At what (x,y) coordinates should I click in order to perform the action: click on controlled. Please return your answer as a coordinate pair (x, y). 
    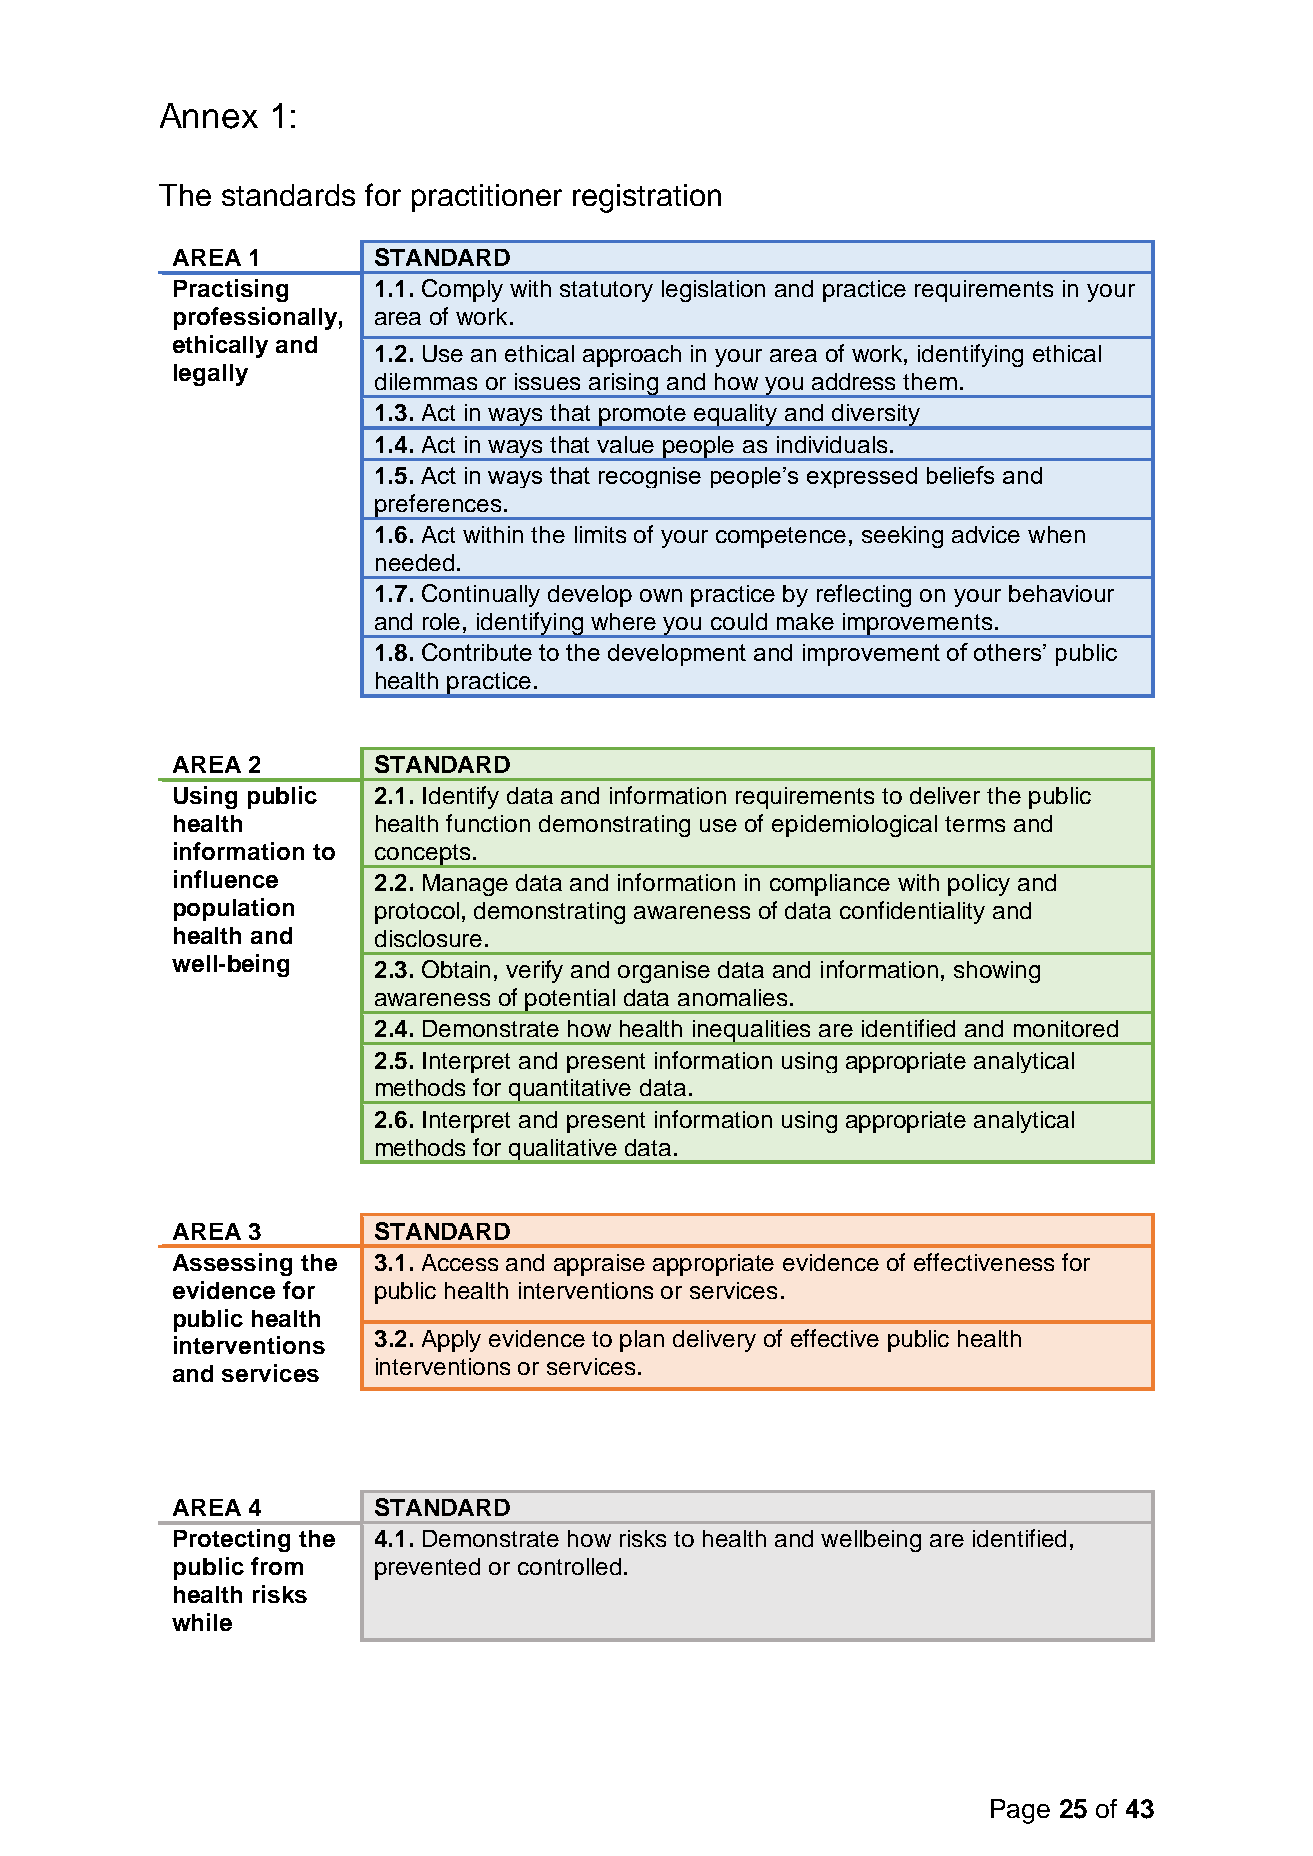
    Looking at the image, I should click on (569, 1566).
